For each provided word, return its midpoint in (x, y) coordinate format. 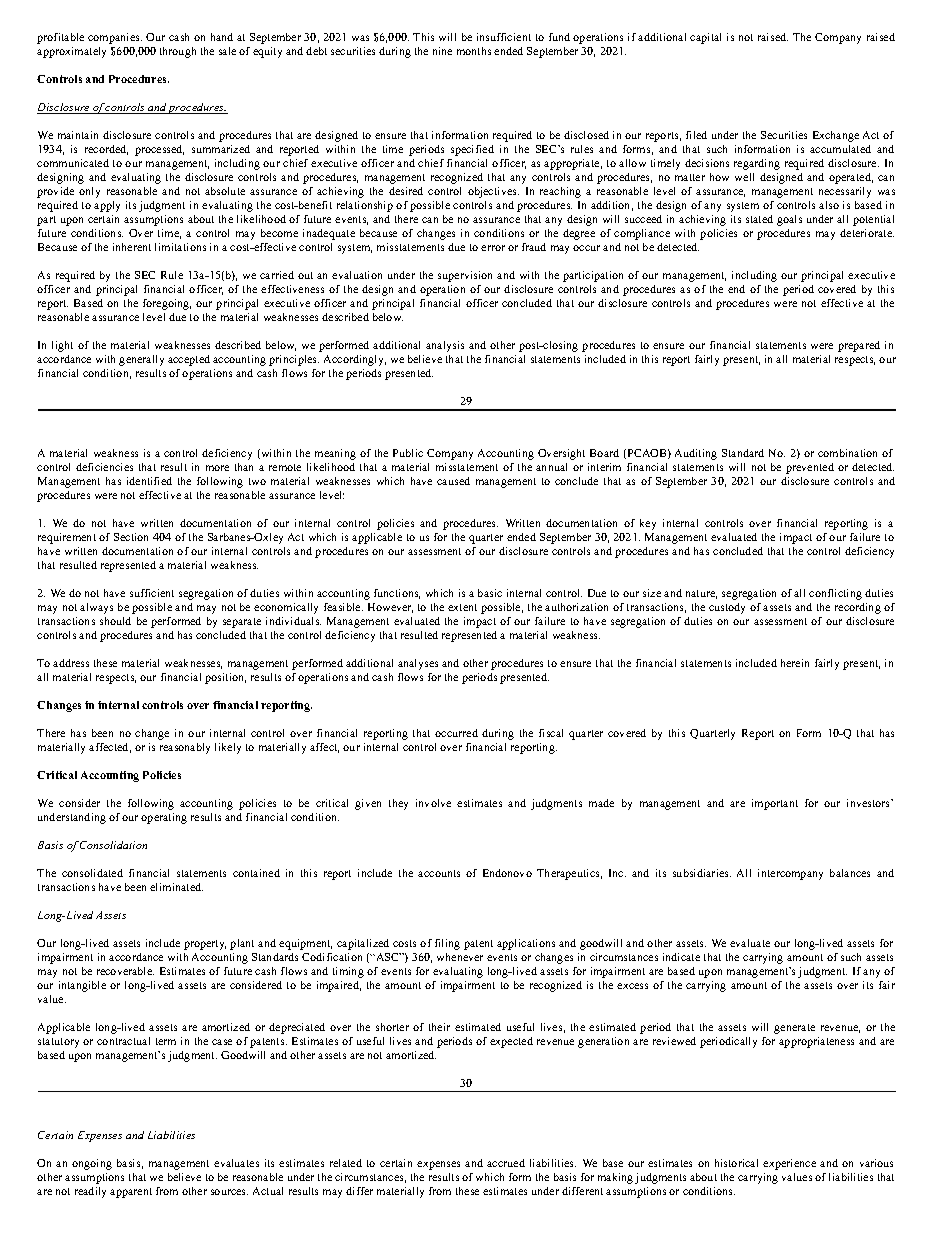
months (474, 51)
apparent (131, 1193)
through (178, 52)
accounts (439, 873)
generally (141, 360)
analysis (445, 346)
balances (850, 873)
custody (727, 608)
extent (462, 607)
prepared (859, 346)
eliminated (176, 887)
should (115, 621)
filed (696, 135)
